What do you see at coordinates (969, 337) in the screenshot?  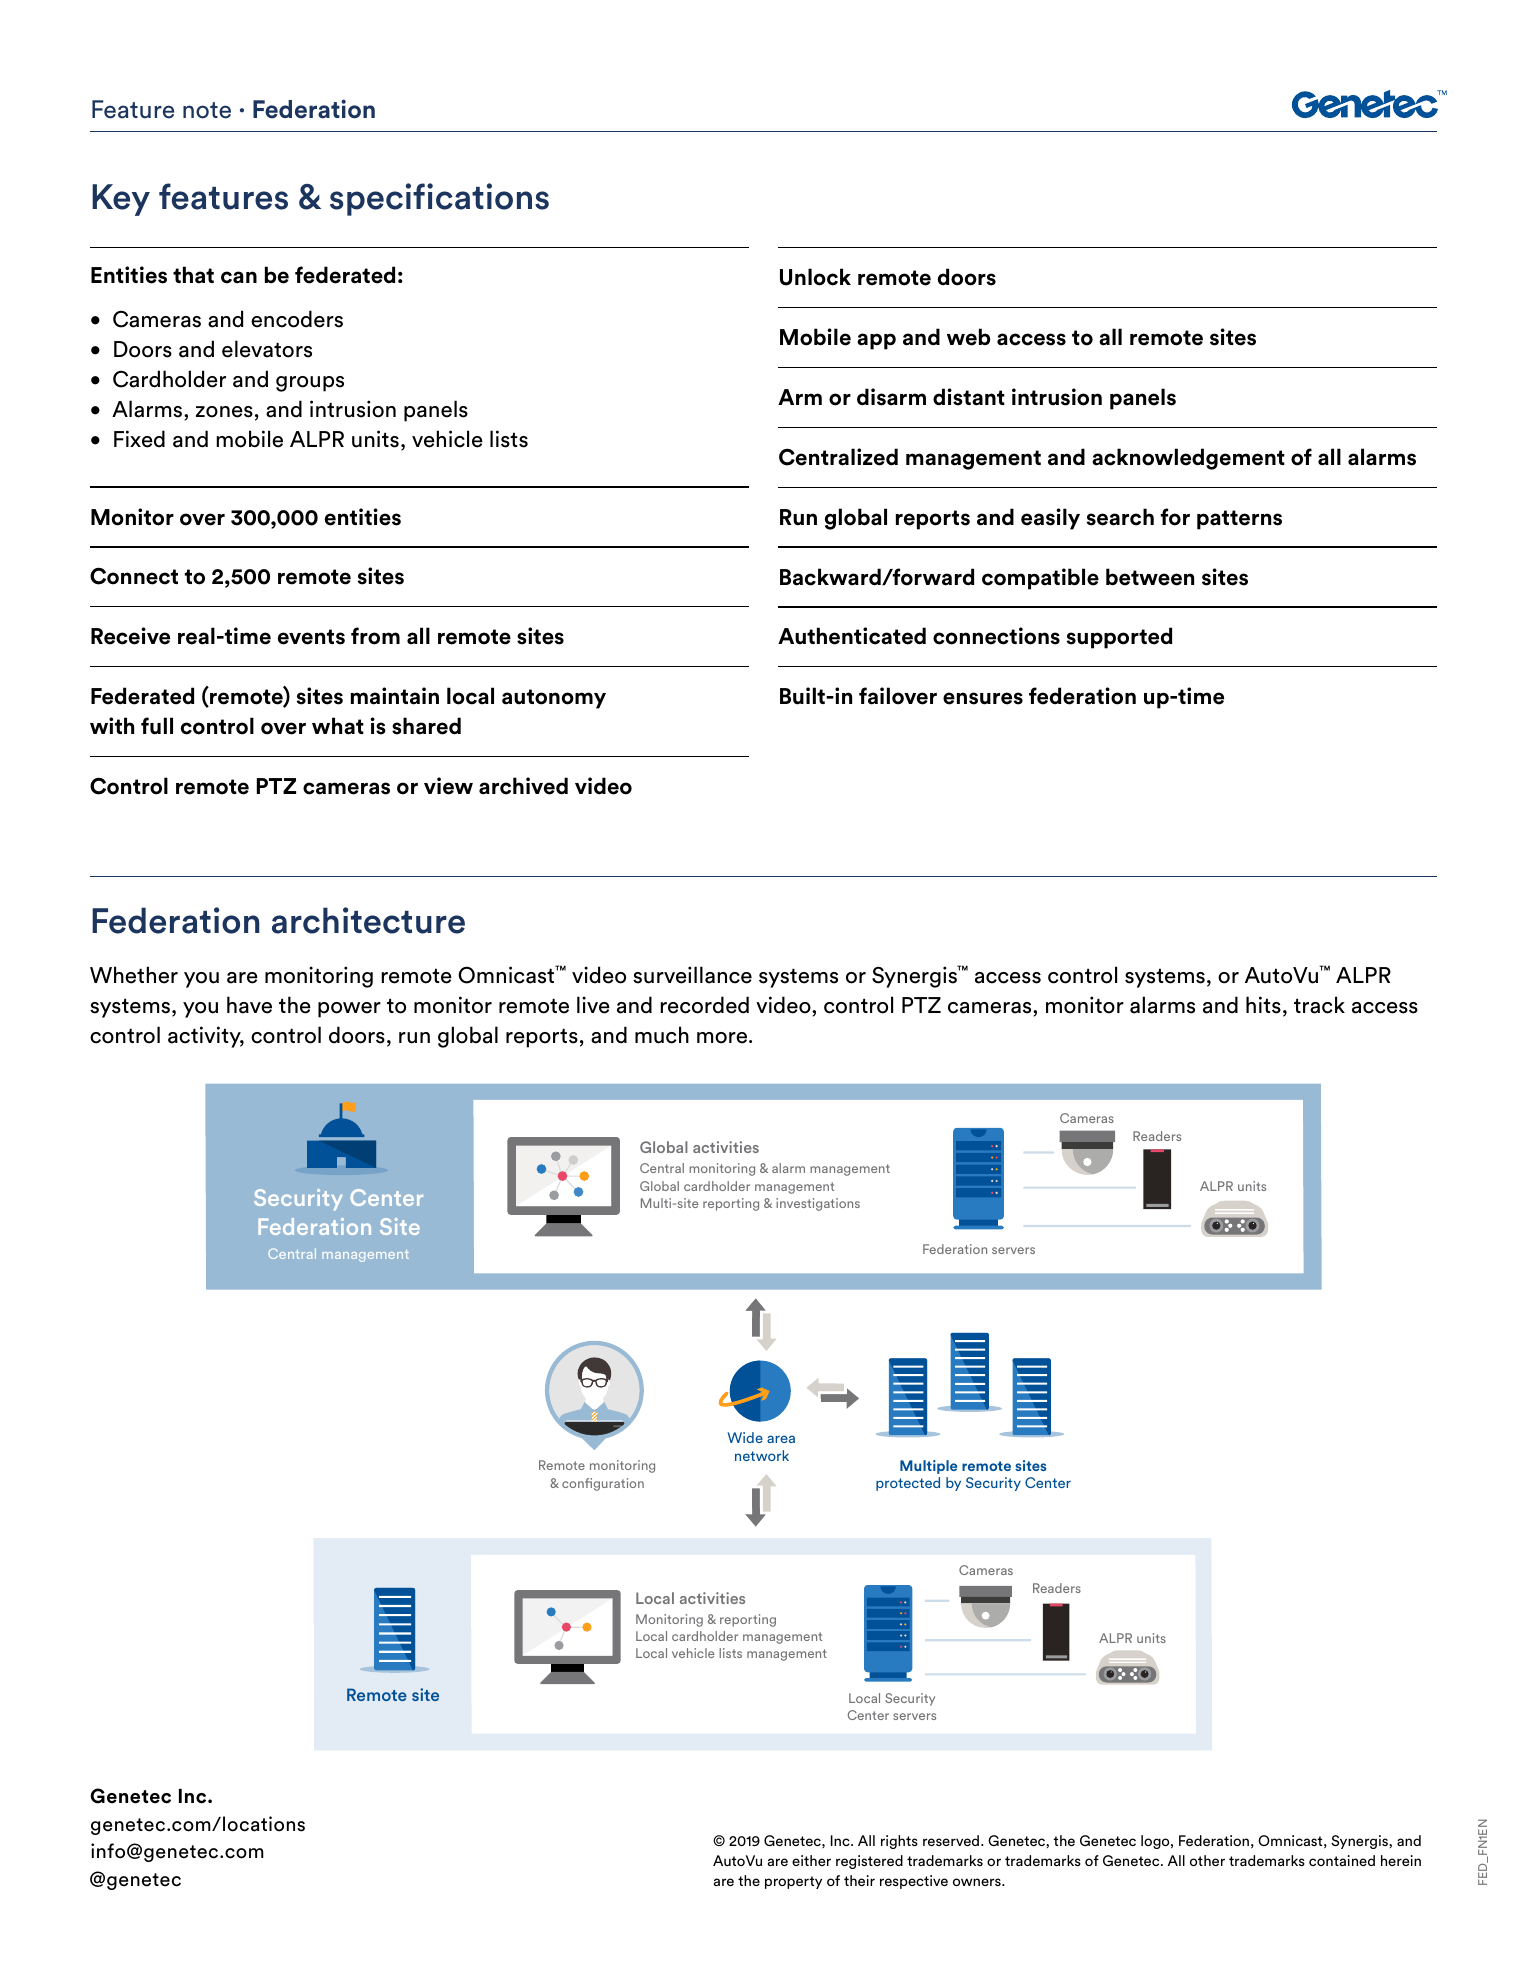 I see `web` at bounding box center [969, 337].
